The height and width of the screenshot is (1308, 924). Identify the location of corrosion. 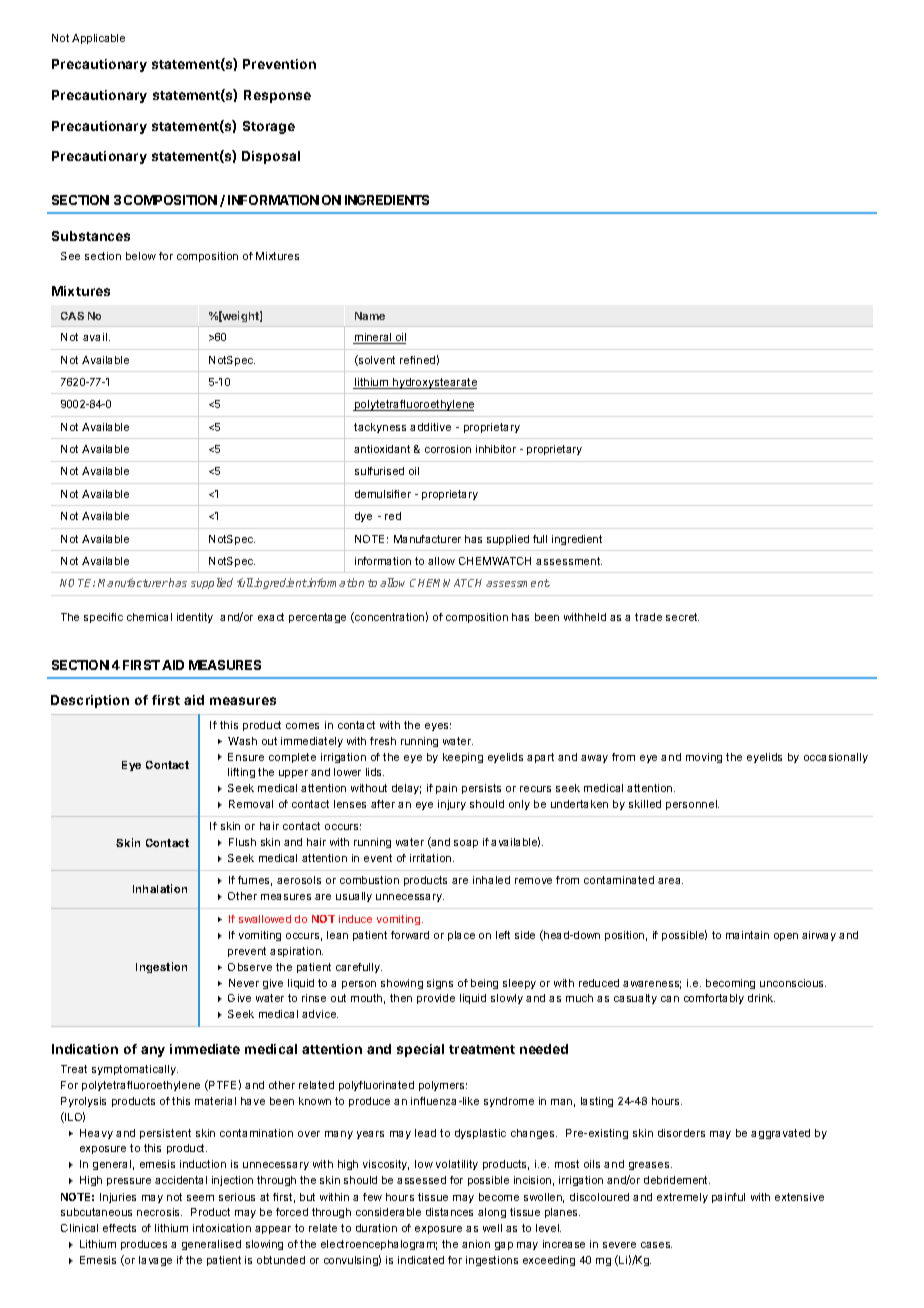
(448, 449).
